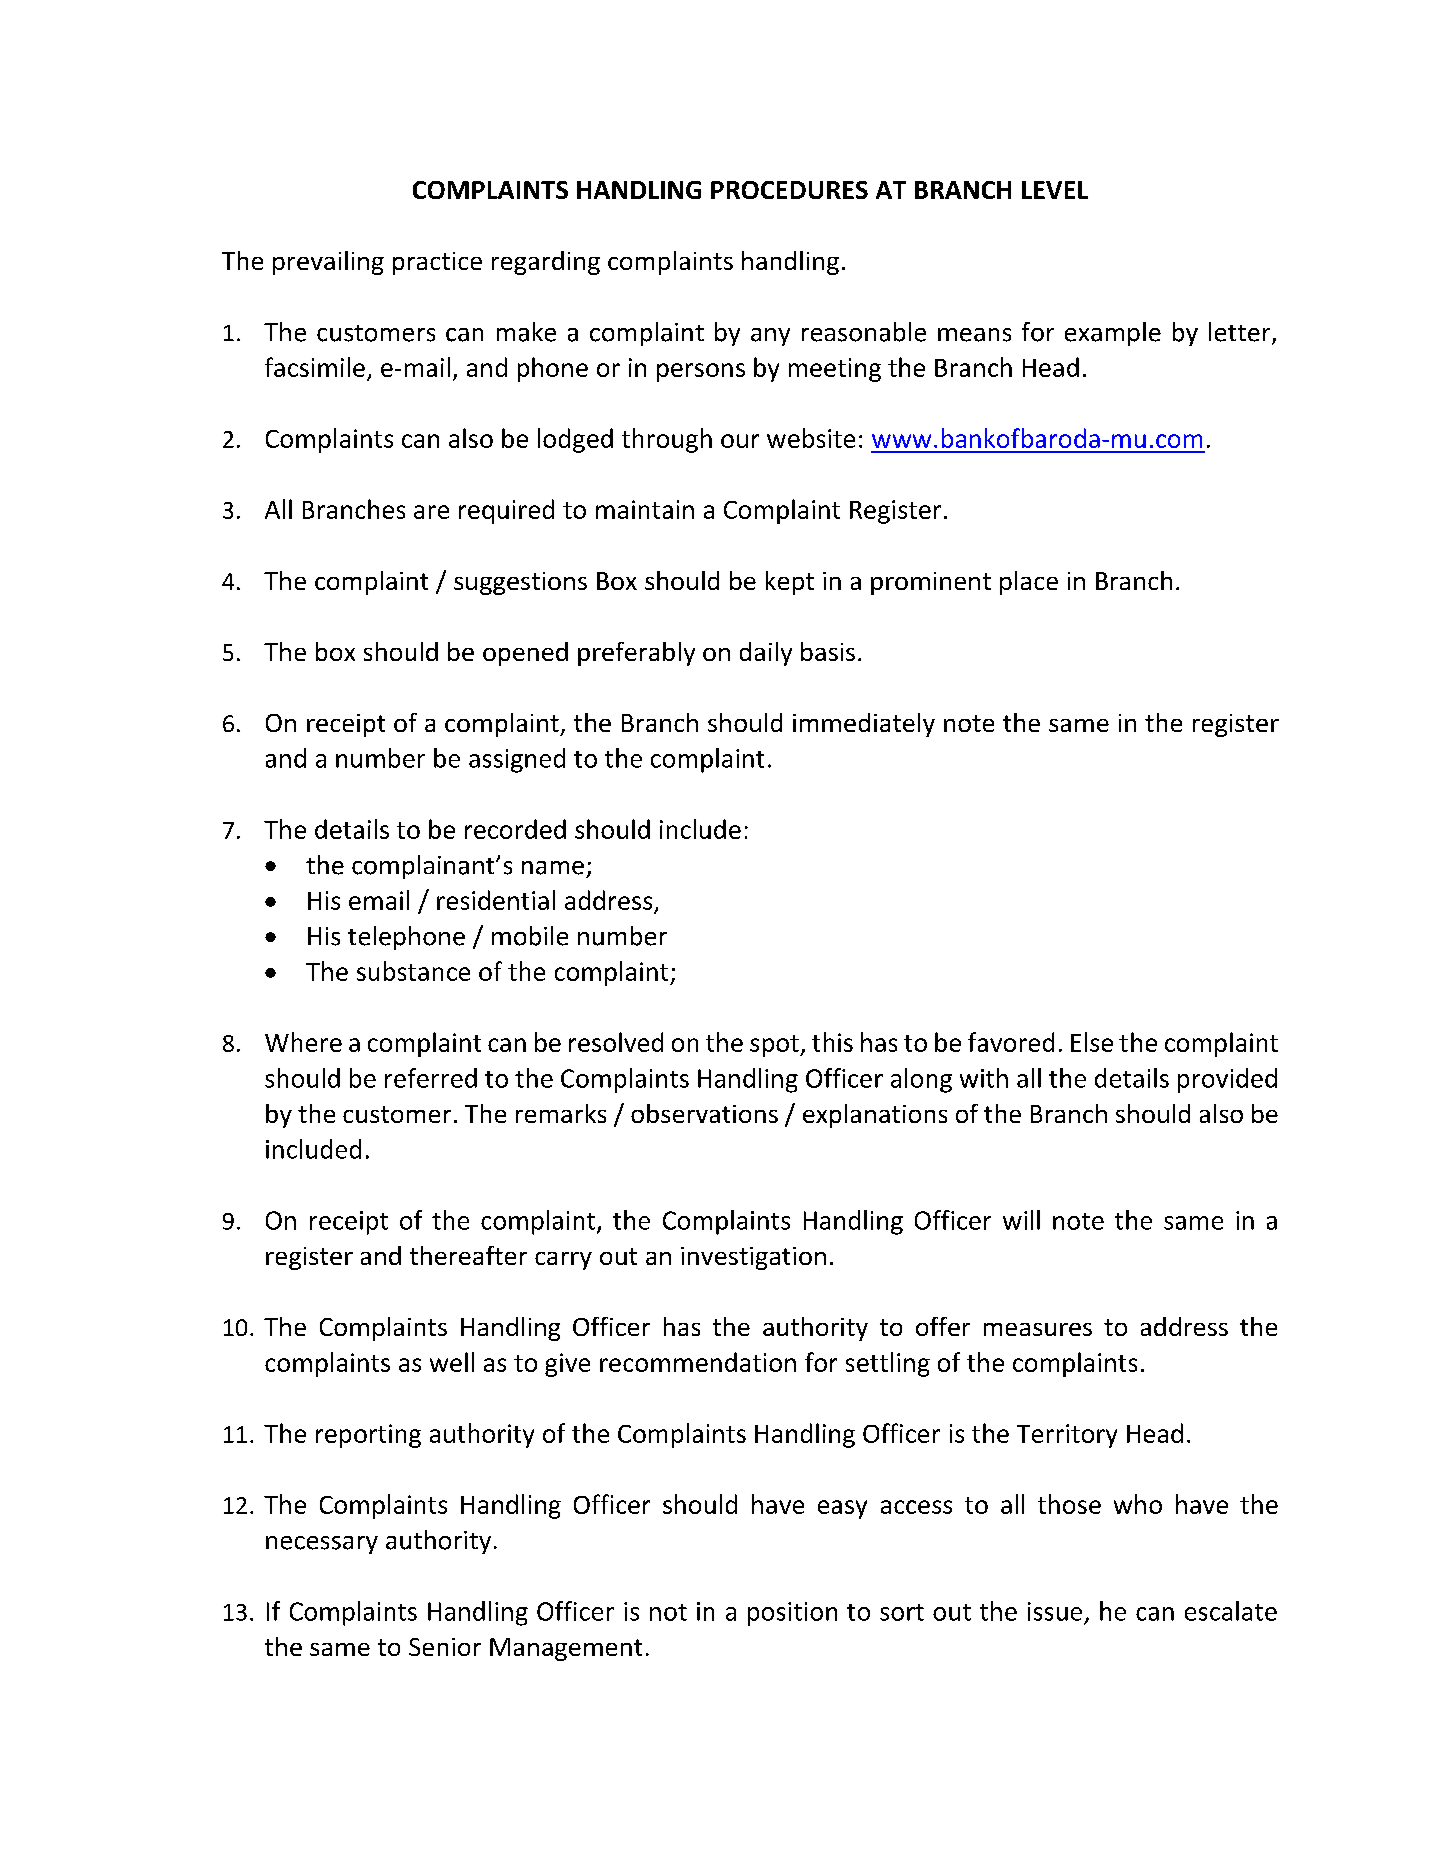 This page has width=1449, height=1876. What do you see at coordinates (1055, 190) in the page?
I see `LEVEL` at bounding box center [1055, 190].
